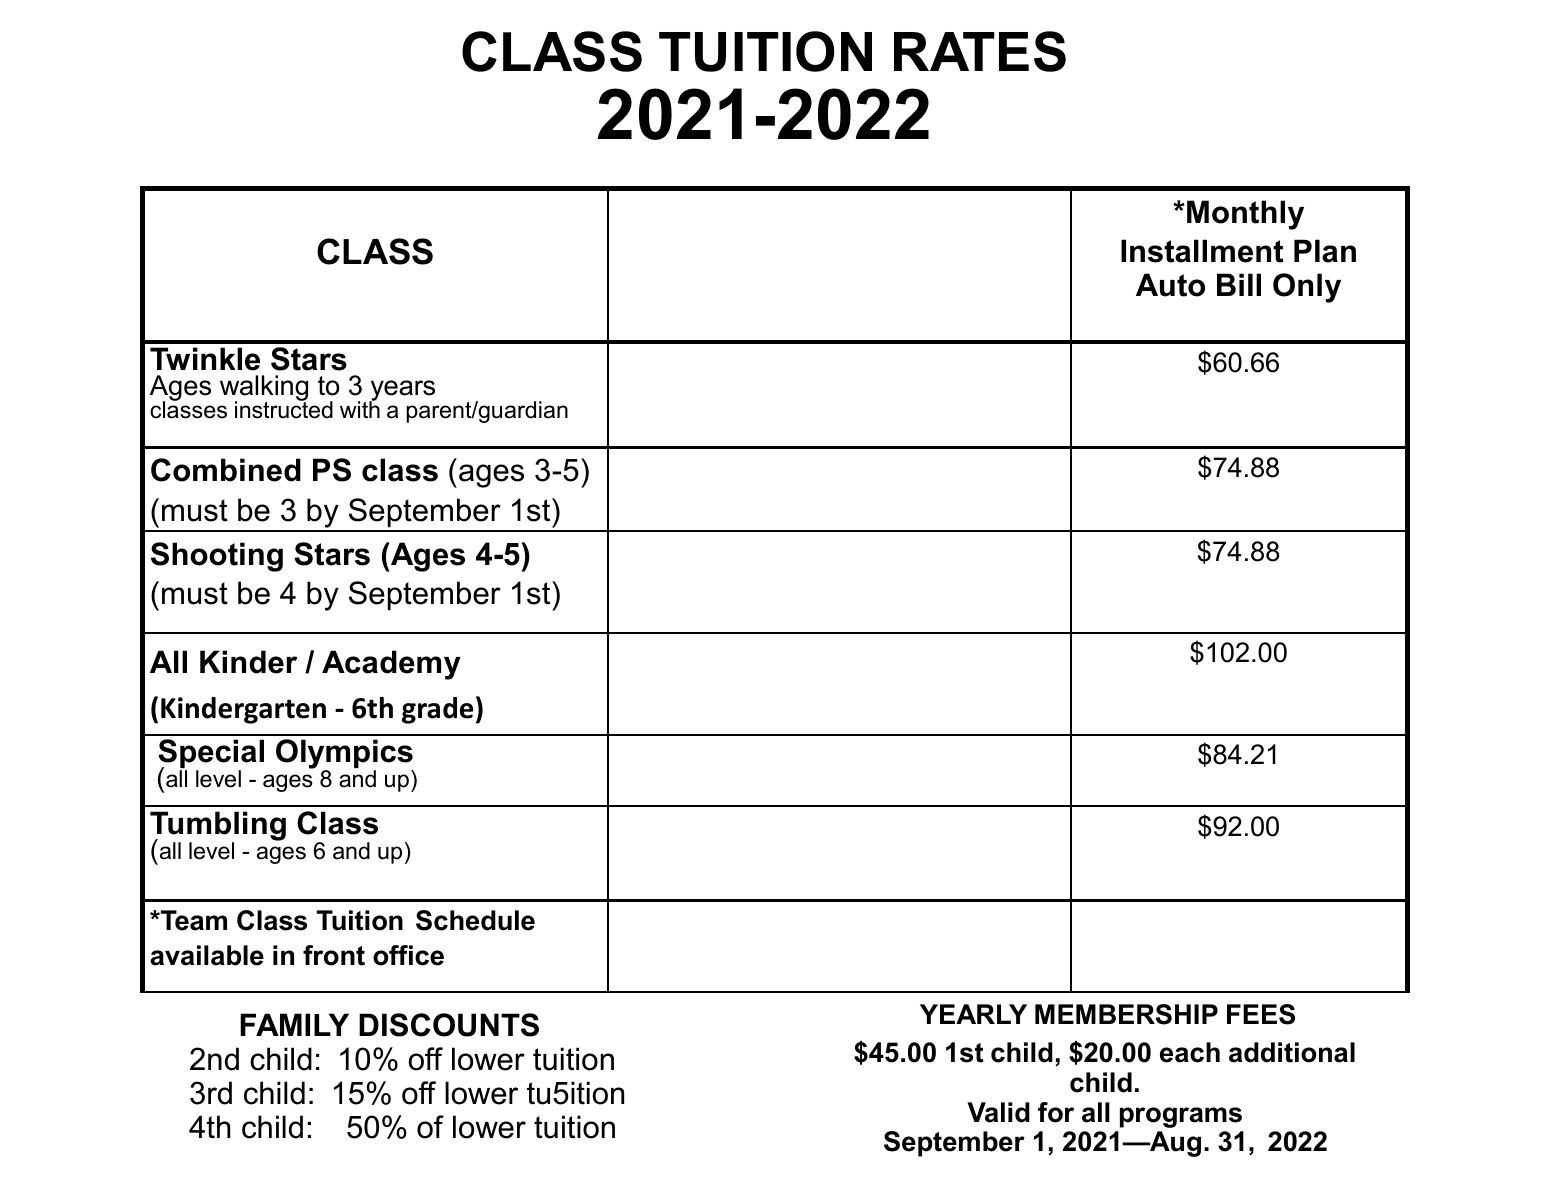 Image resolution: width=1543 pixels, height=1192 pixels. I want to click on Only, so click(1307, 288).
